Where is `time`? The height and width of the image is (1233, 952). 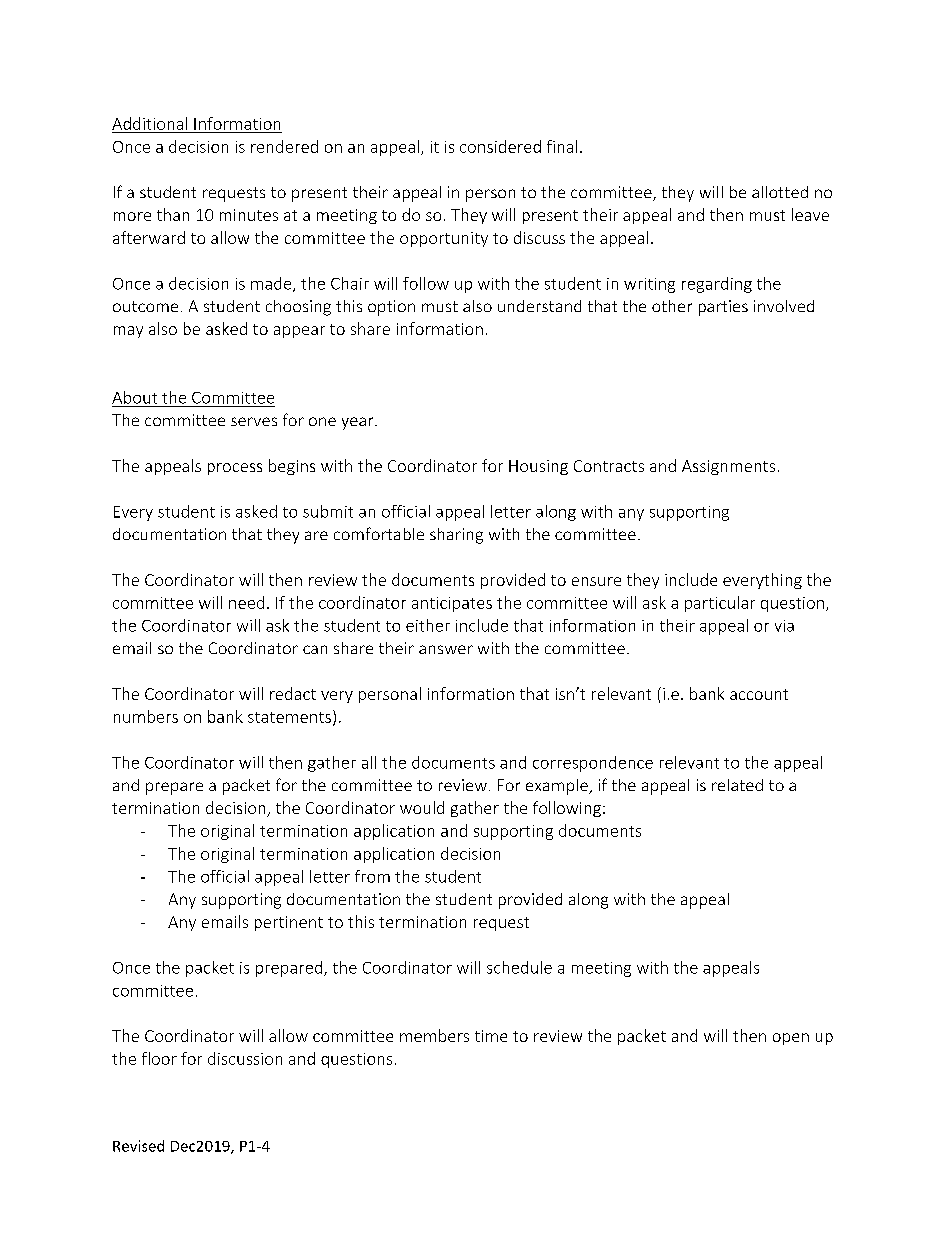 time is located at coordinates (491, 1036).
